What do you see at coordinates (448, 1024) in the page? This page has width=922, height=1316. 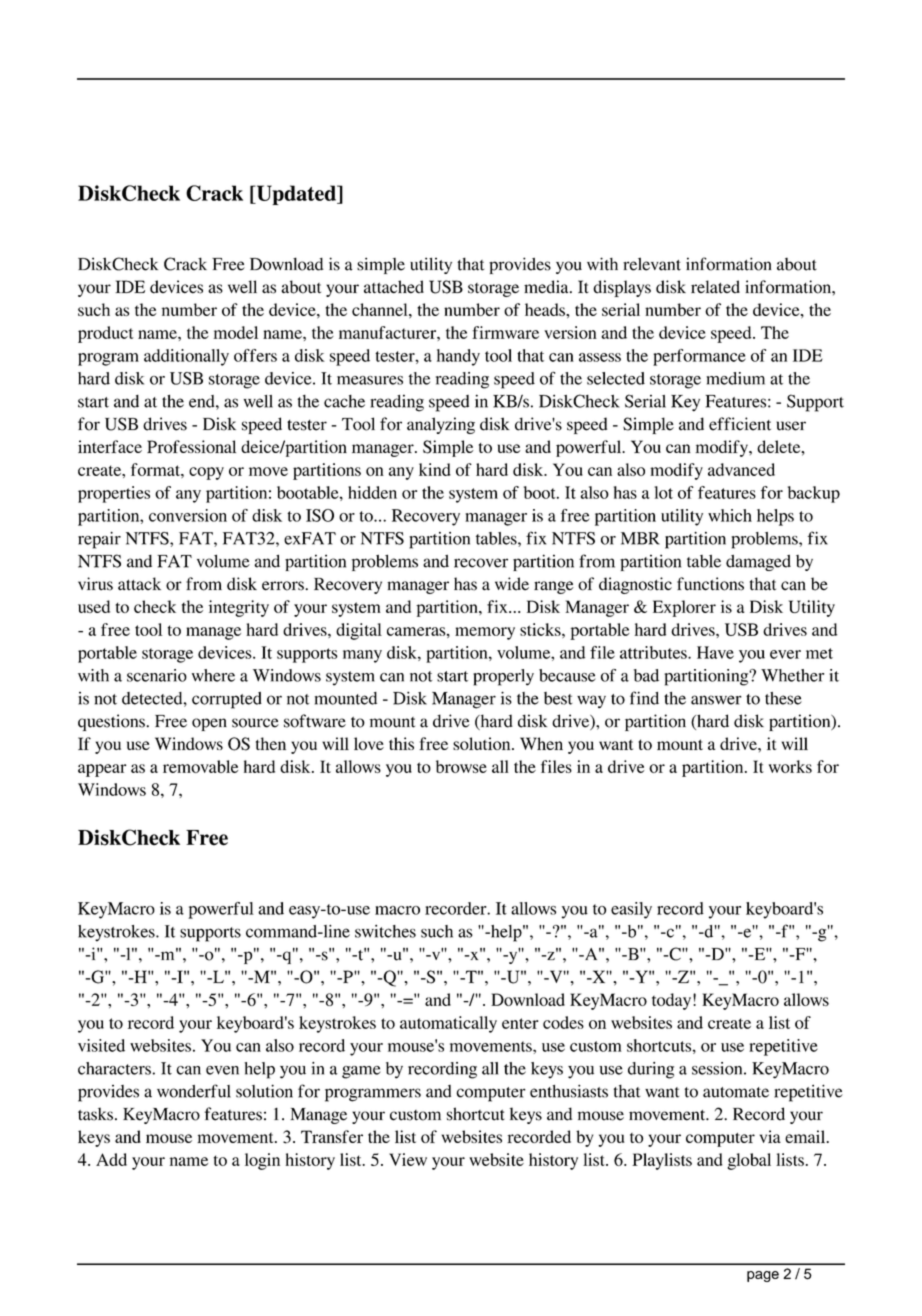 I see `automatically` at bounding box center [448, 1024].
